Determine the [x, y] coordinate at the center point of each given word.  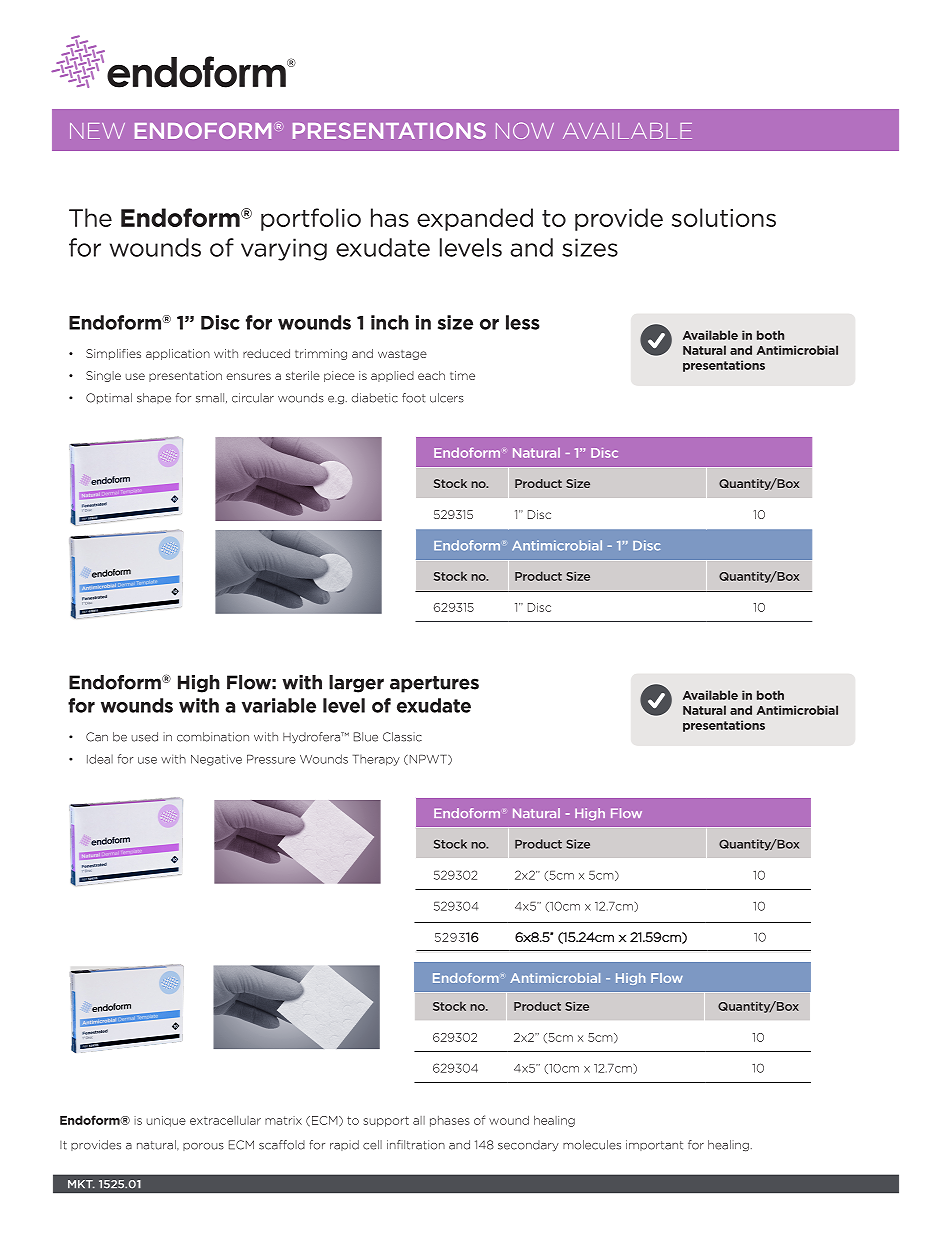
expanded [475, 219]
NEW [97, 131]
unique [166, 1121]
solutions [724, 217]
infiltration [416, 1145]
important [654, 1145]
